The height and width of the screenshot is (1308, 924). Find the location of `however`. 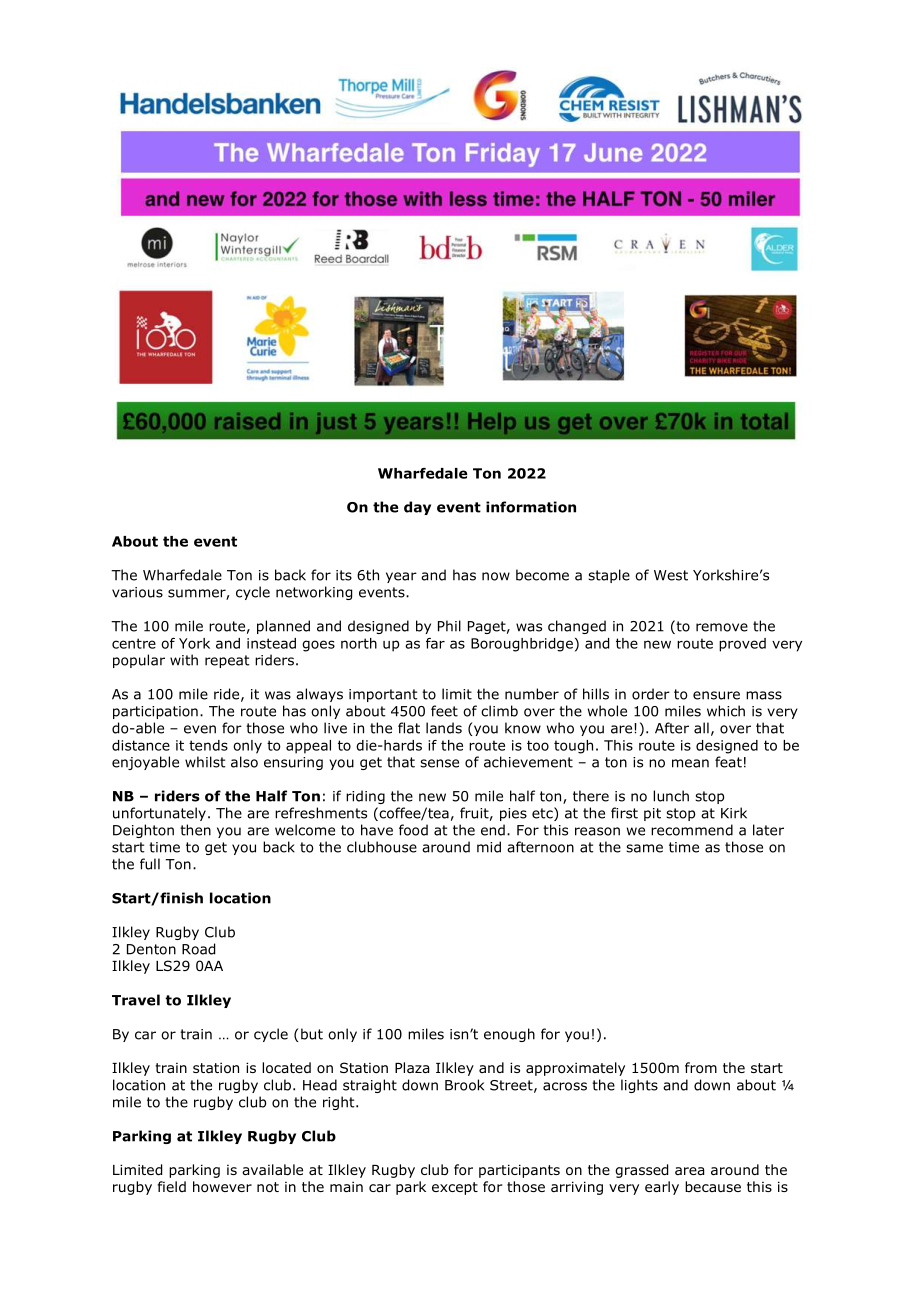

however is located at coordinates (222, 1187).
